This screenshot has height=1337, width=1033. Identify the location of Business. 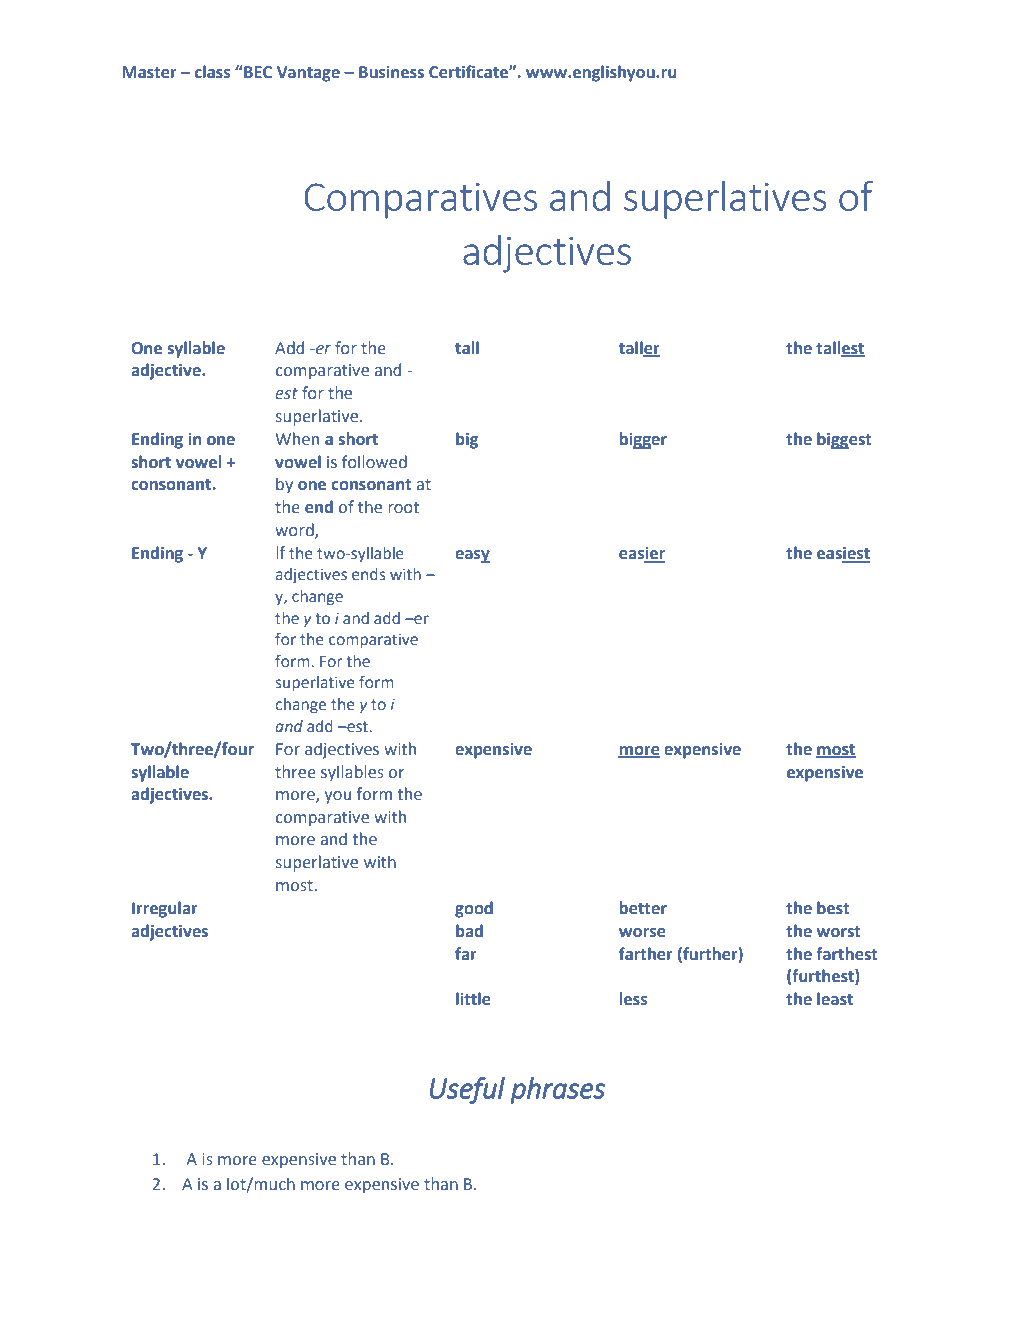
(391, 72).
